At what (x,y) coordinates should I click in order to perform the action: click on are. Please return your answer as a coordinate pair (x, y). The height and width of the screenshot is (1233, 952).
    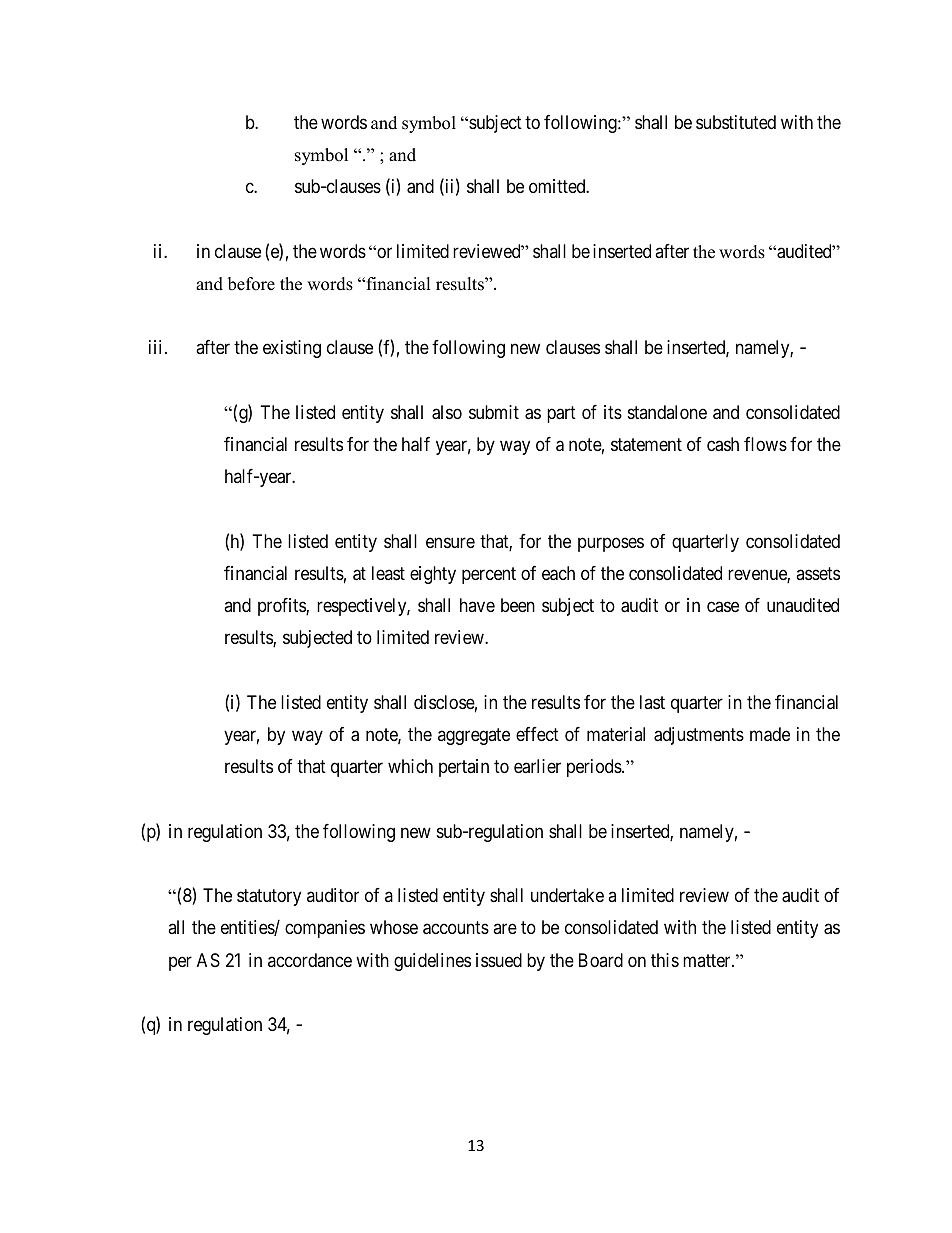
    Looking at the image, I should click on (505, 929).
